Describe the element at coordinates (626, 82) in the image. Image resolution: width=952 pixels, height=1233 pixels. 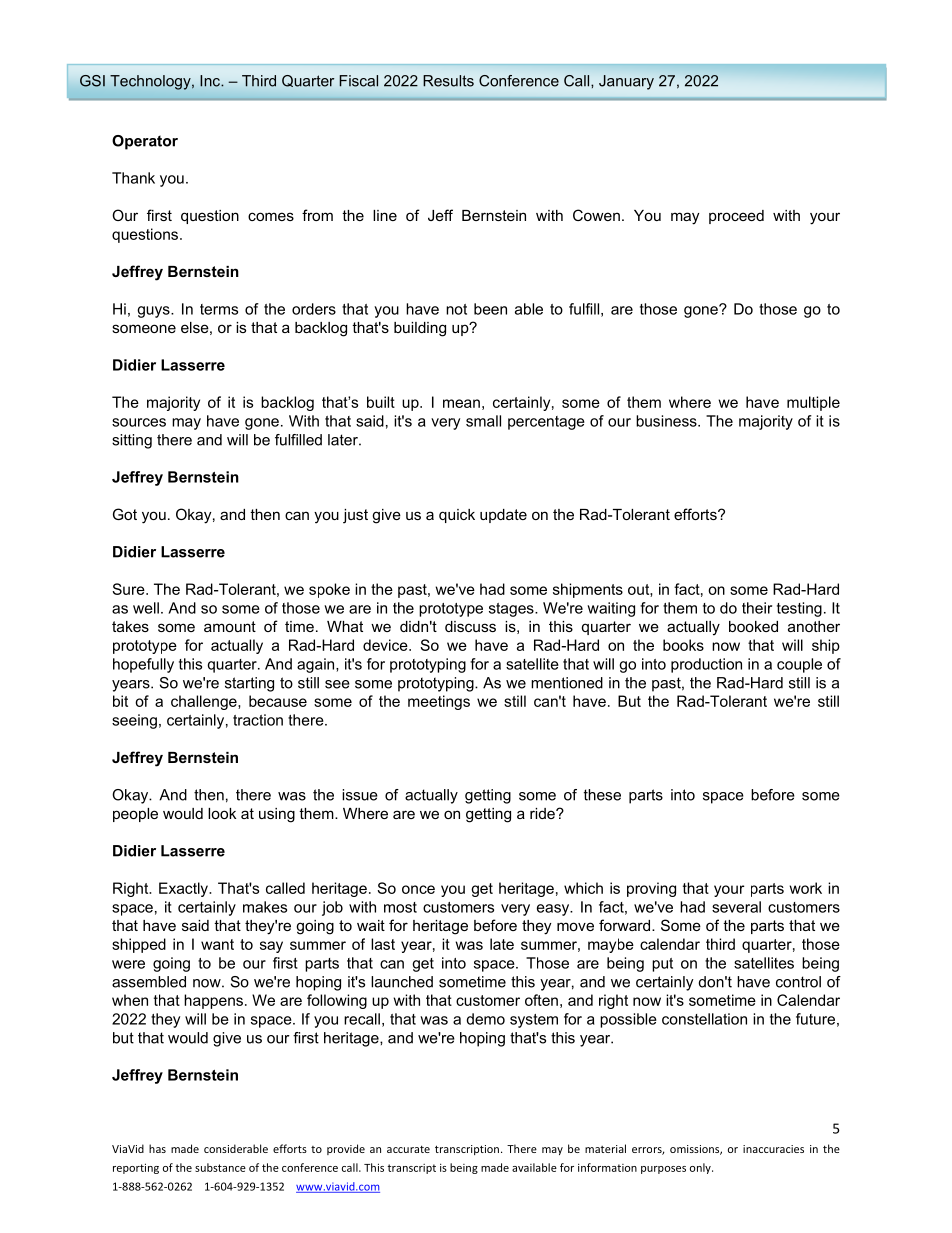
I see `January` at that location.
